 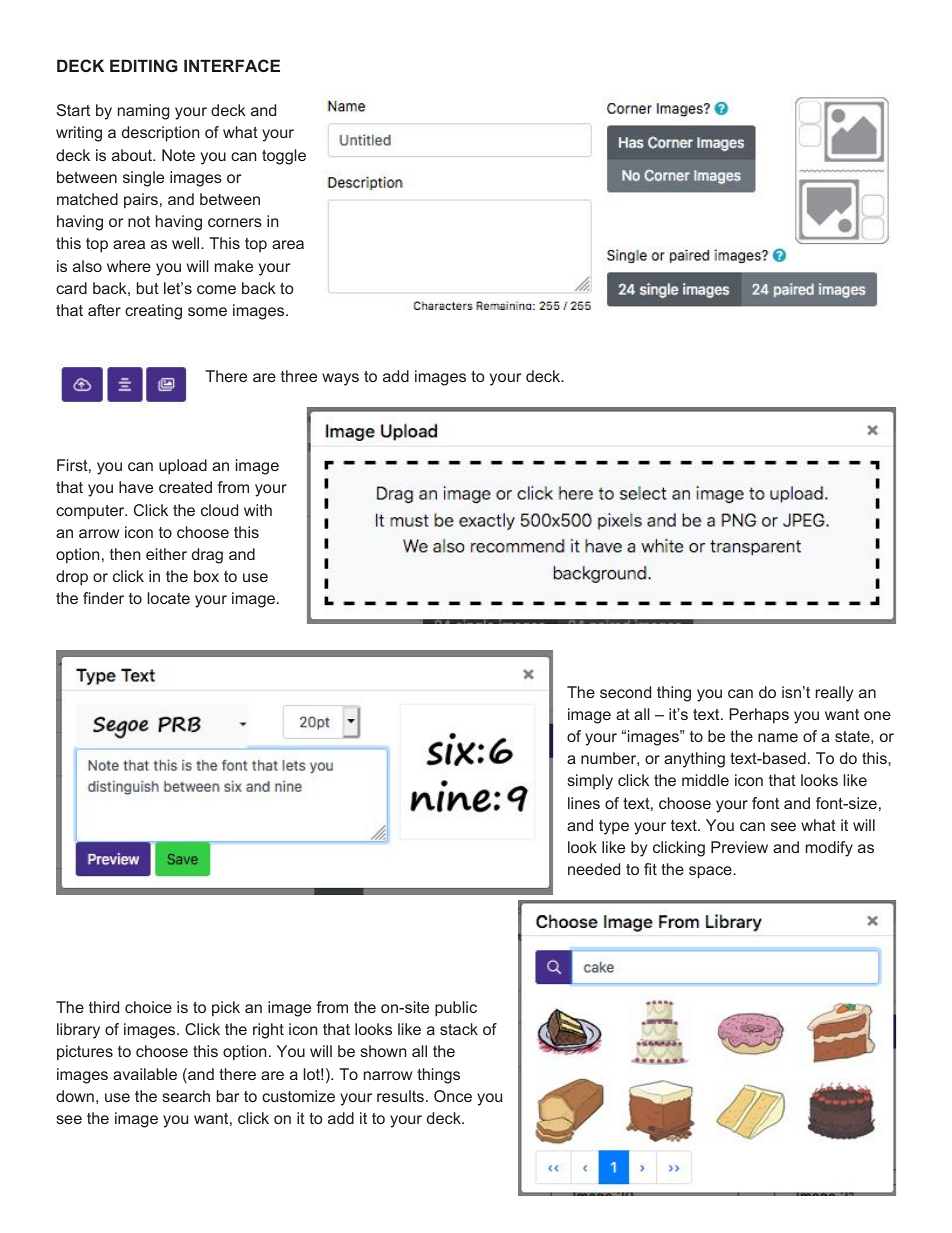 I want to click on second, so click(x=625, y=692).
